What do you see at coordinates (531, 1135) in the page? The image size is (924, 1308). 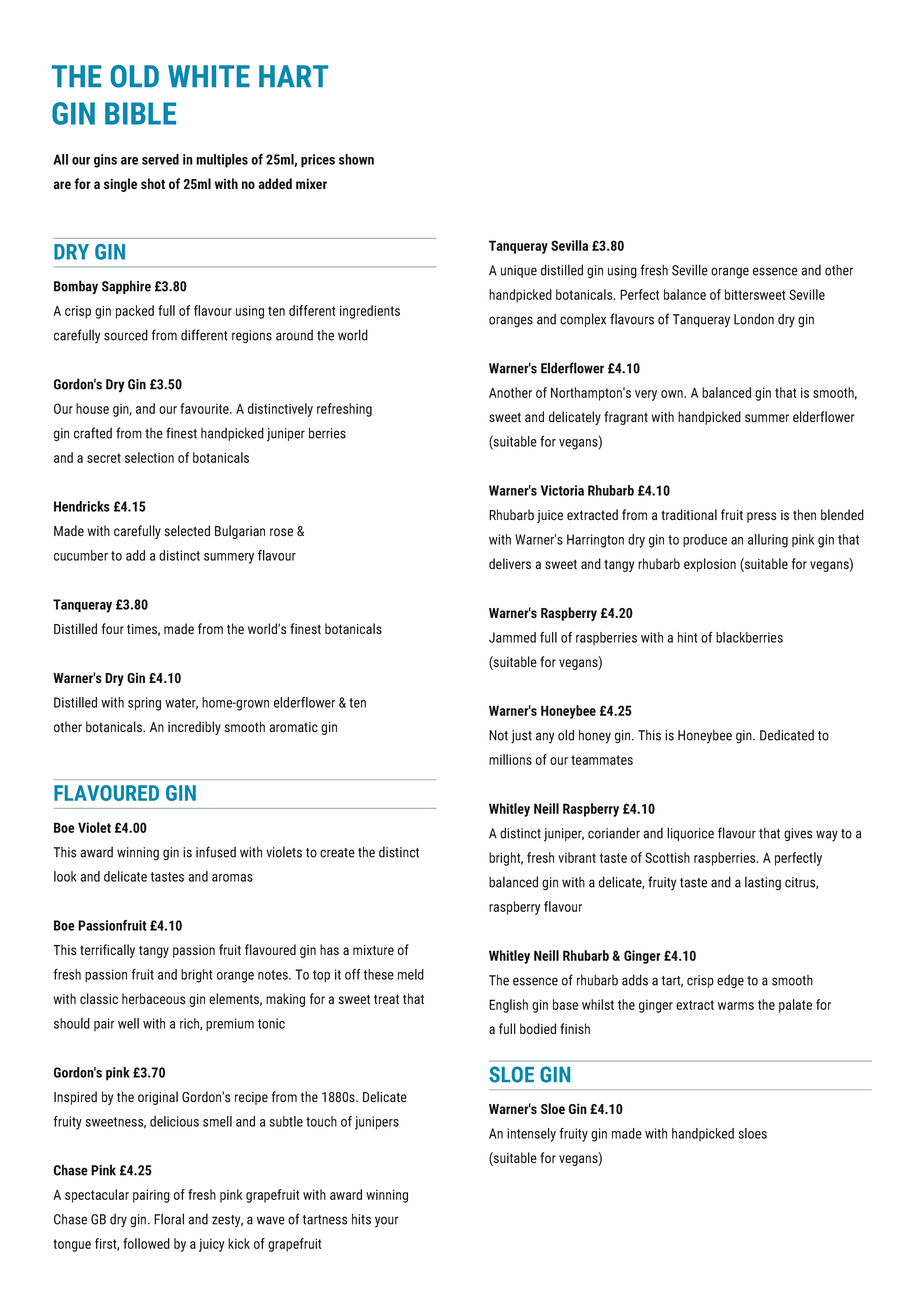 I see `intensely` at bounding box center [531, 1135].
